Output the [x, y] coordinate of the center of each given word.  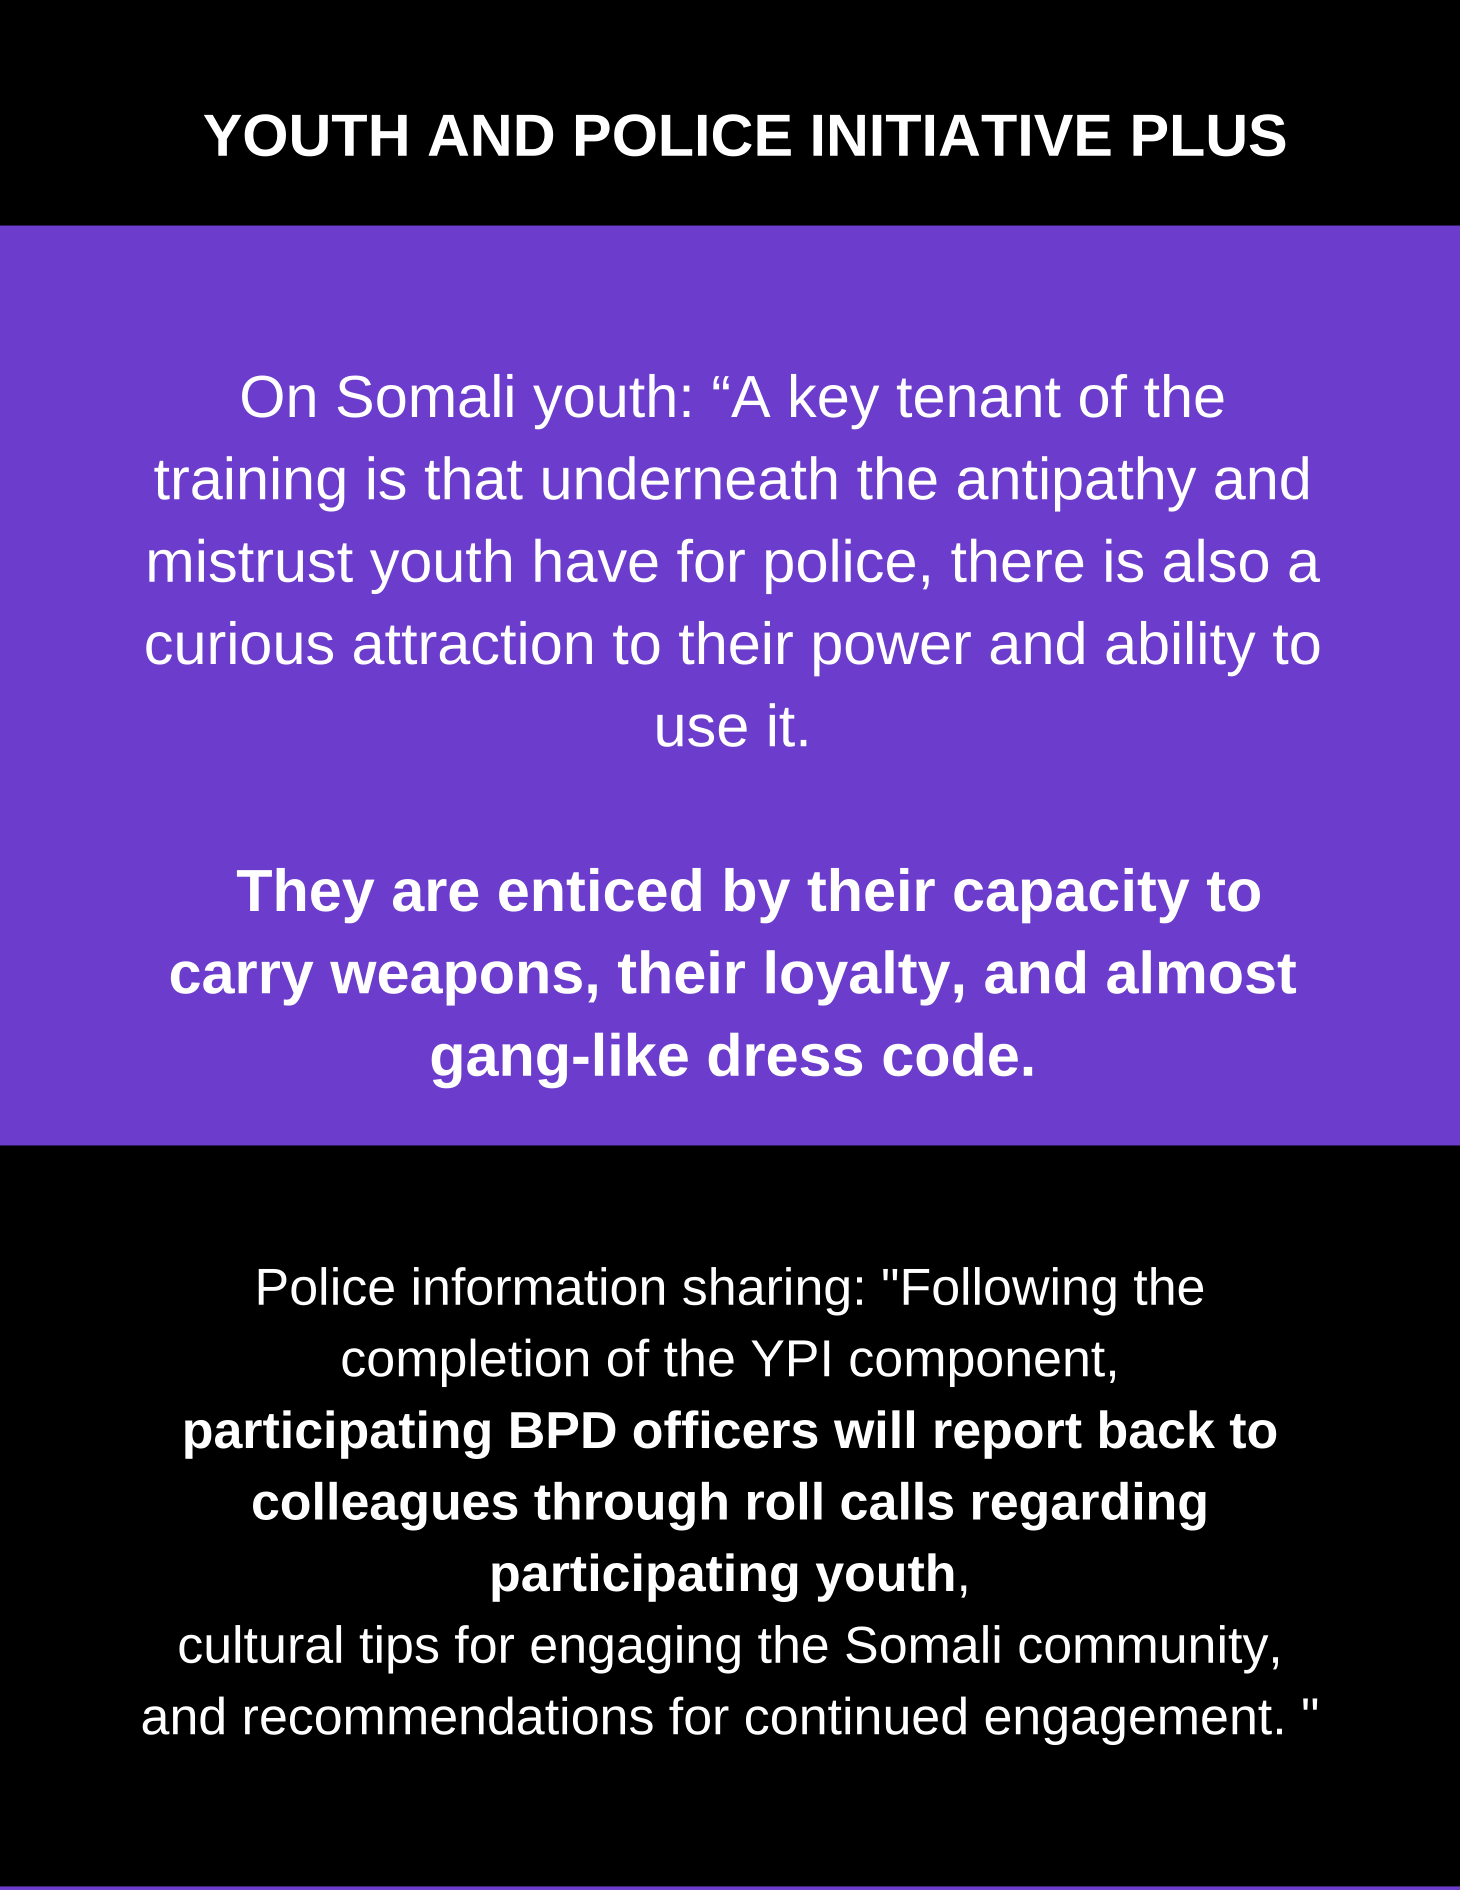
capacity [1071, 895]
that [474, 478]
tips [398, 1649]
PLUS [1209, 135]
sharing [766, 1291]
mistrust [251, 560]
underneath [689, 478]
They [305, 895]
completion [465, 1362]
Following [1009, 1291]
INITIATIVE [962, 135]
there [1017, 560]
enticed [600, 890]
